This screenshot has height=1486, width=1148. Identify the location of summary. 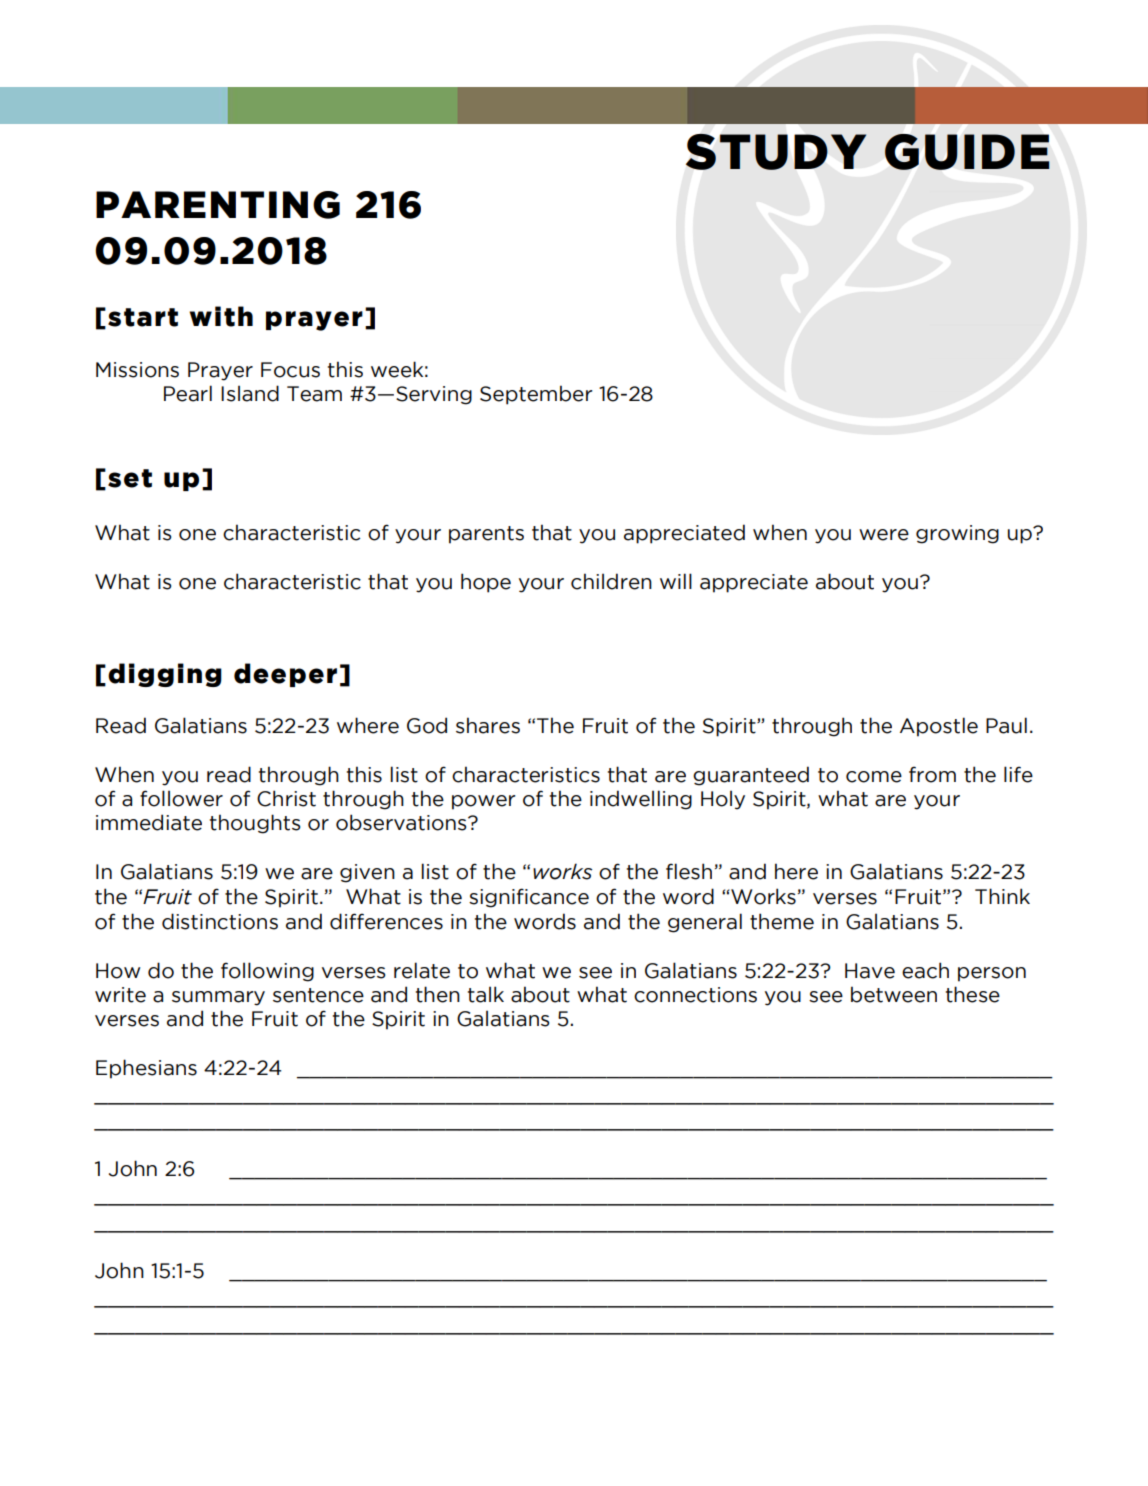
(218, 998).
